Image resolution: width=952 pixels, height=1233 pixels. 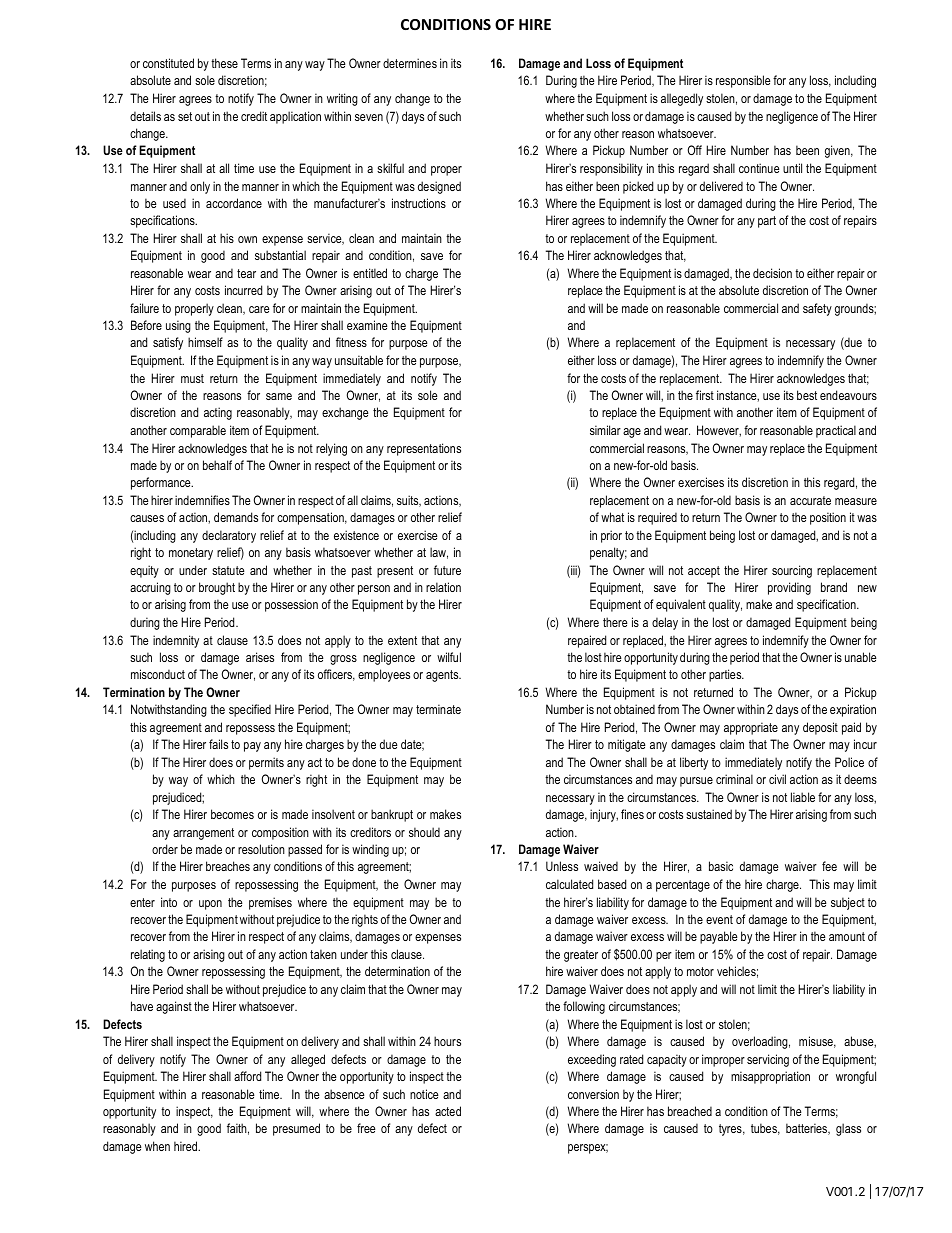 What do you see at coordinates (218, 413) in the screenshot?
I see `acting` at bounding box center [218, 413].
